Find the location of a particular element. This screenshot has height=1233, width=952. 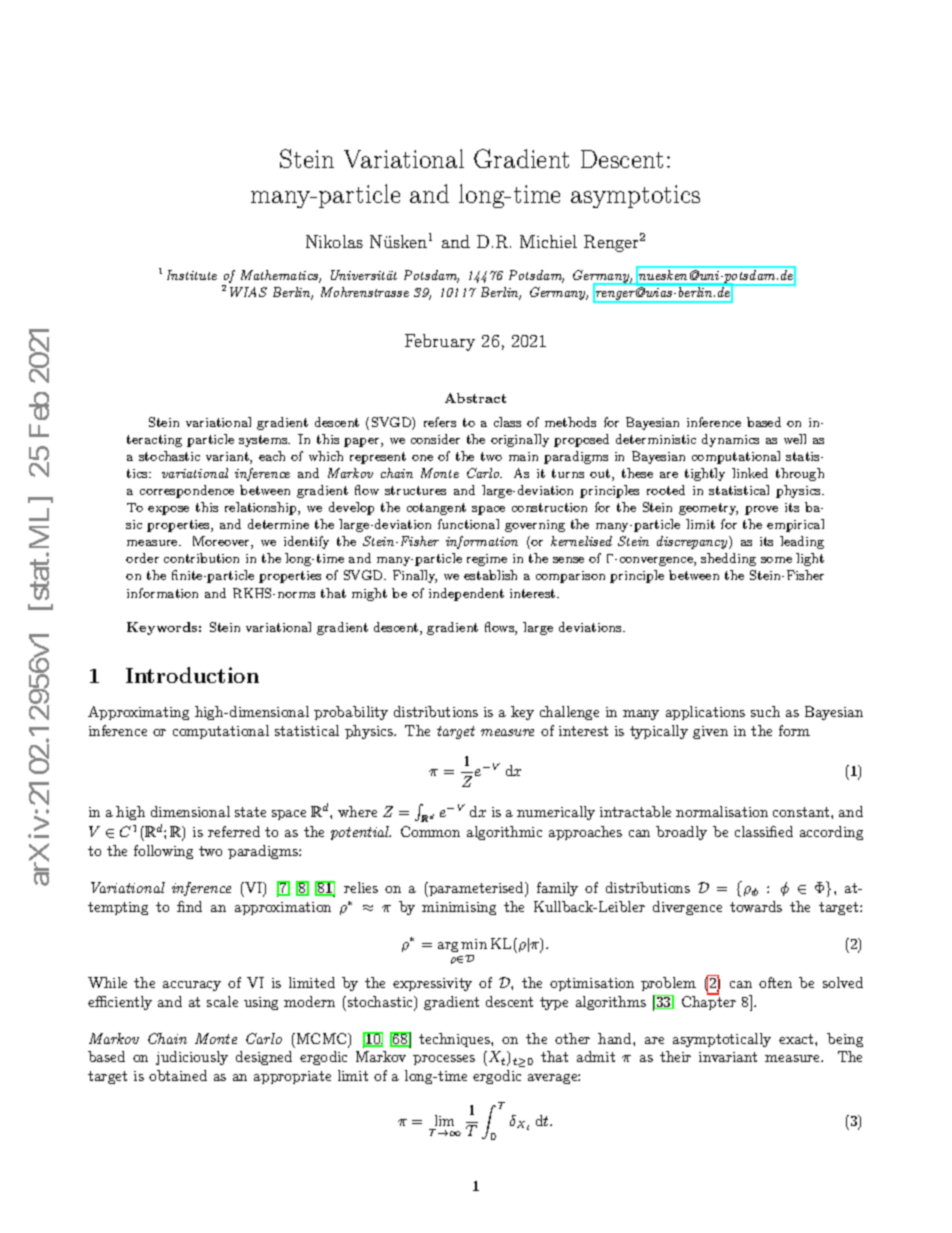

main is located at coordinates (523, 456).
